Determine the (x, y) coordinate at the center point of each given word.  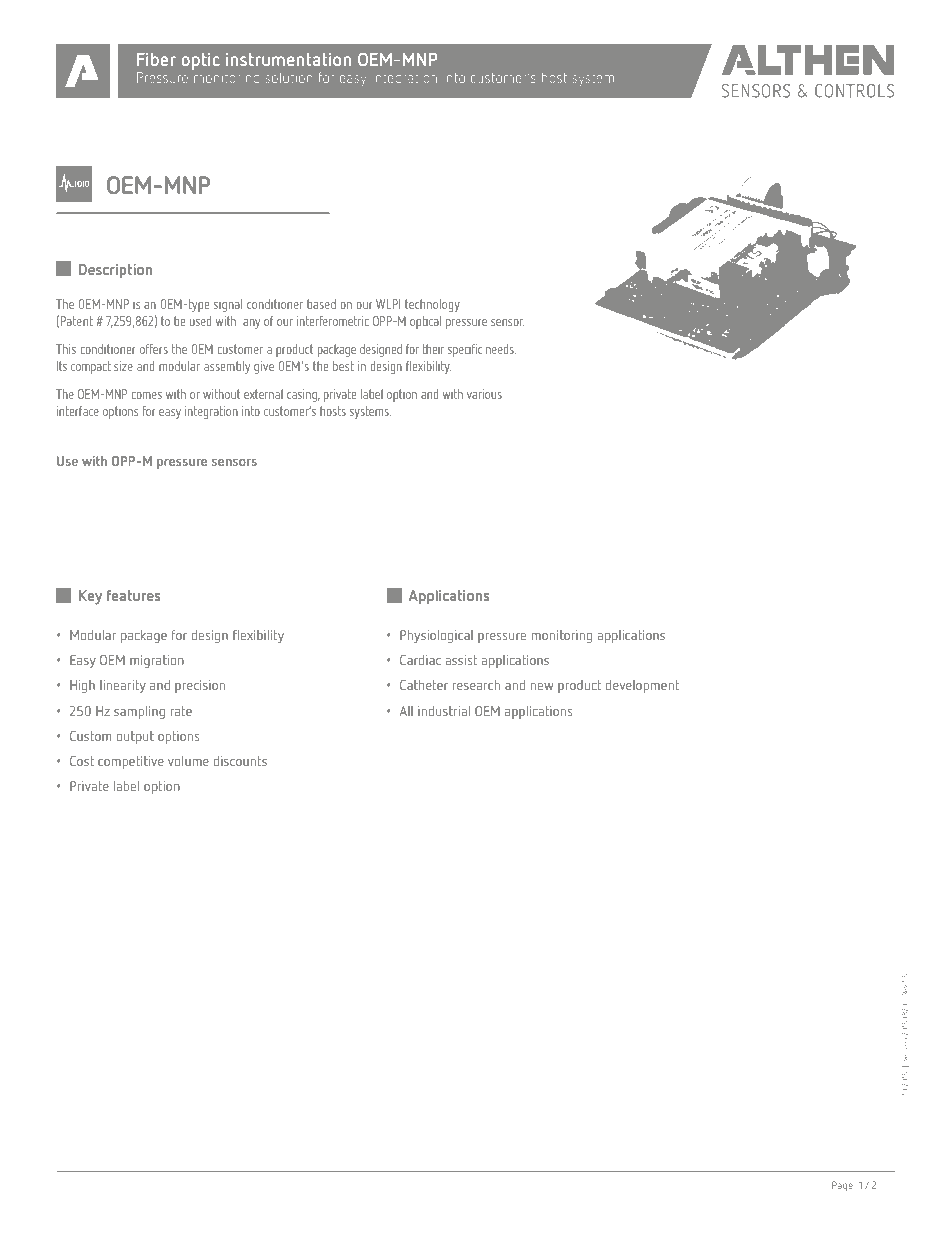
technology (432, 305)
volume (188, 761)
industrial (444, 711)
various (484, 394)
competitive (131, 762)
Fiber (156, 59)
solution (289, 77)
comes (146, 395)
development (642, 686)
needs (501, 349)
